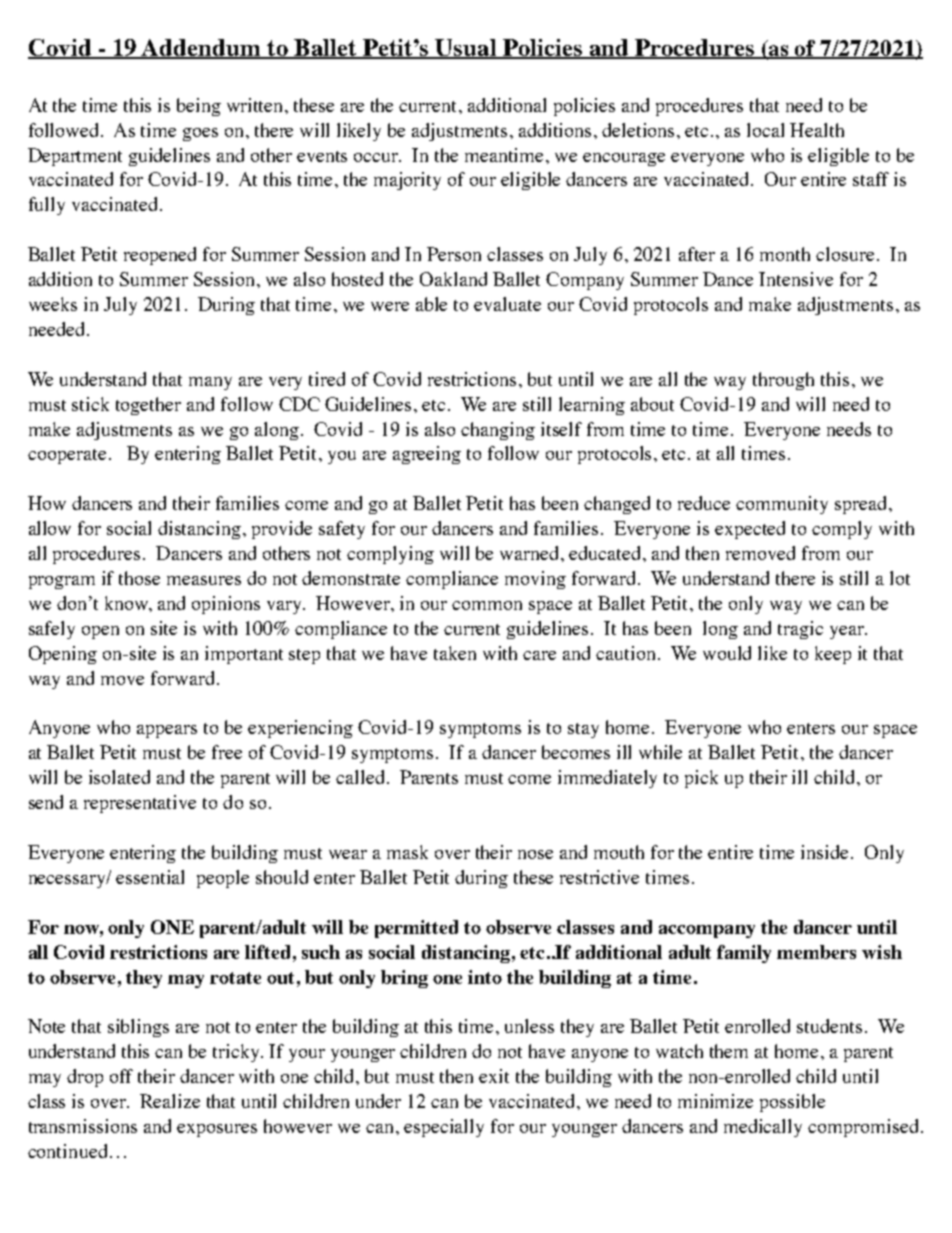 The image size is (952, 1233). What do you see at coordinates (817, 130) in the screenshot?
I see `Health` at bounding box center [817, 130].
